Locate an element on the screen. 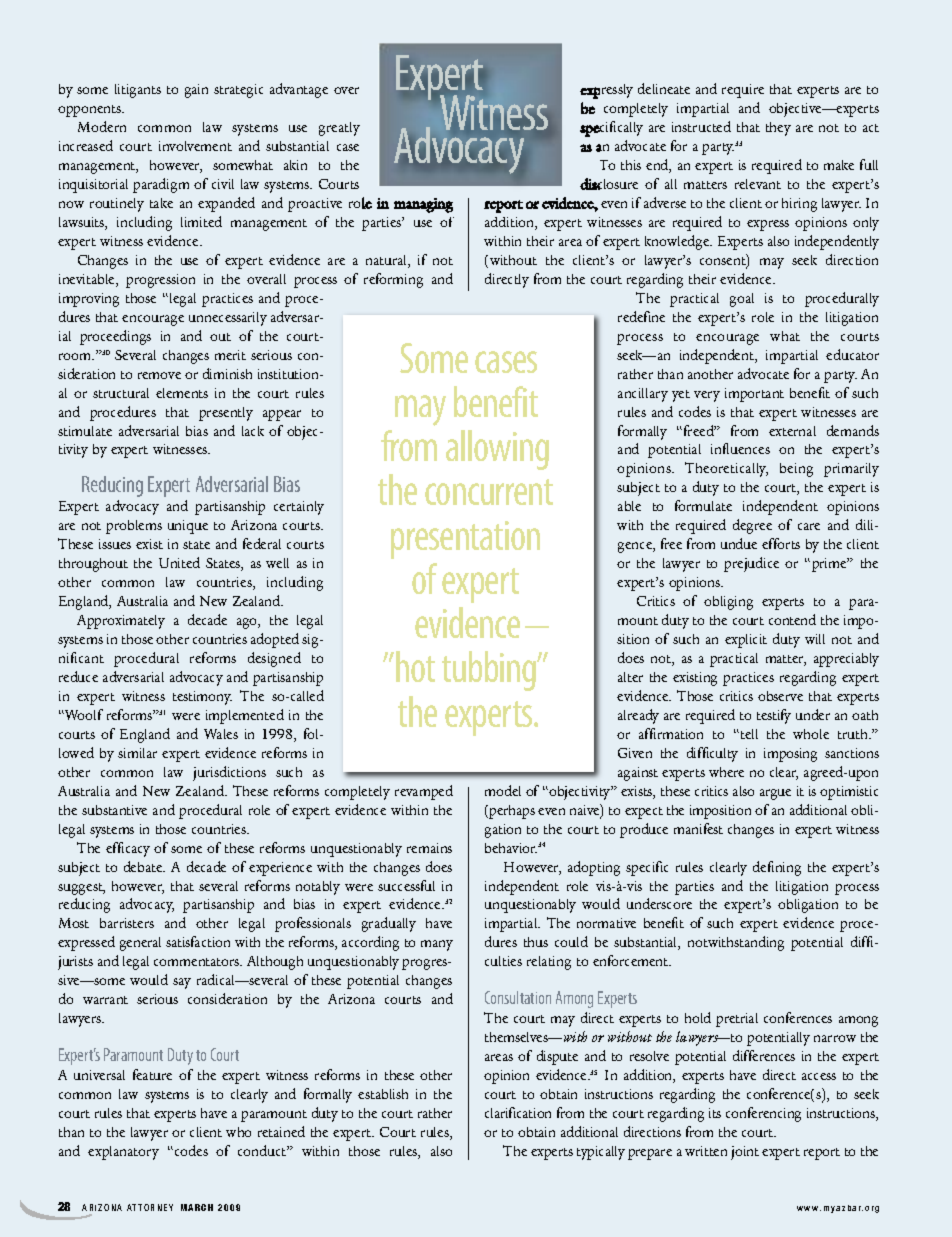 This screenshot has width=952, height=1237. conferencing is located at coordinates (763, 1114).
